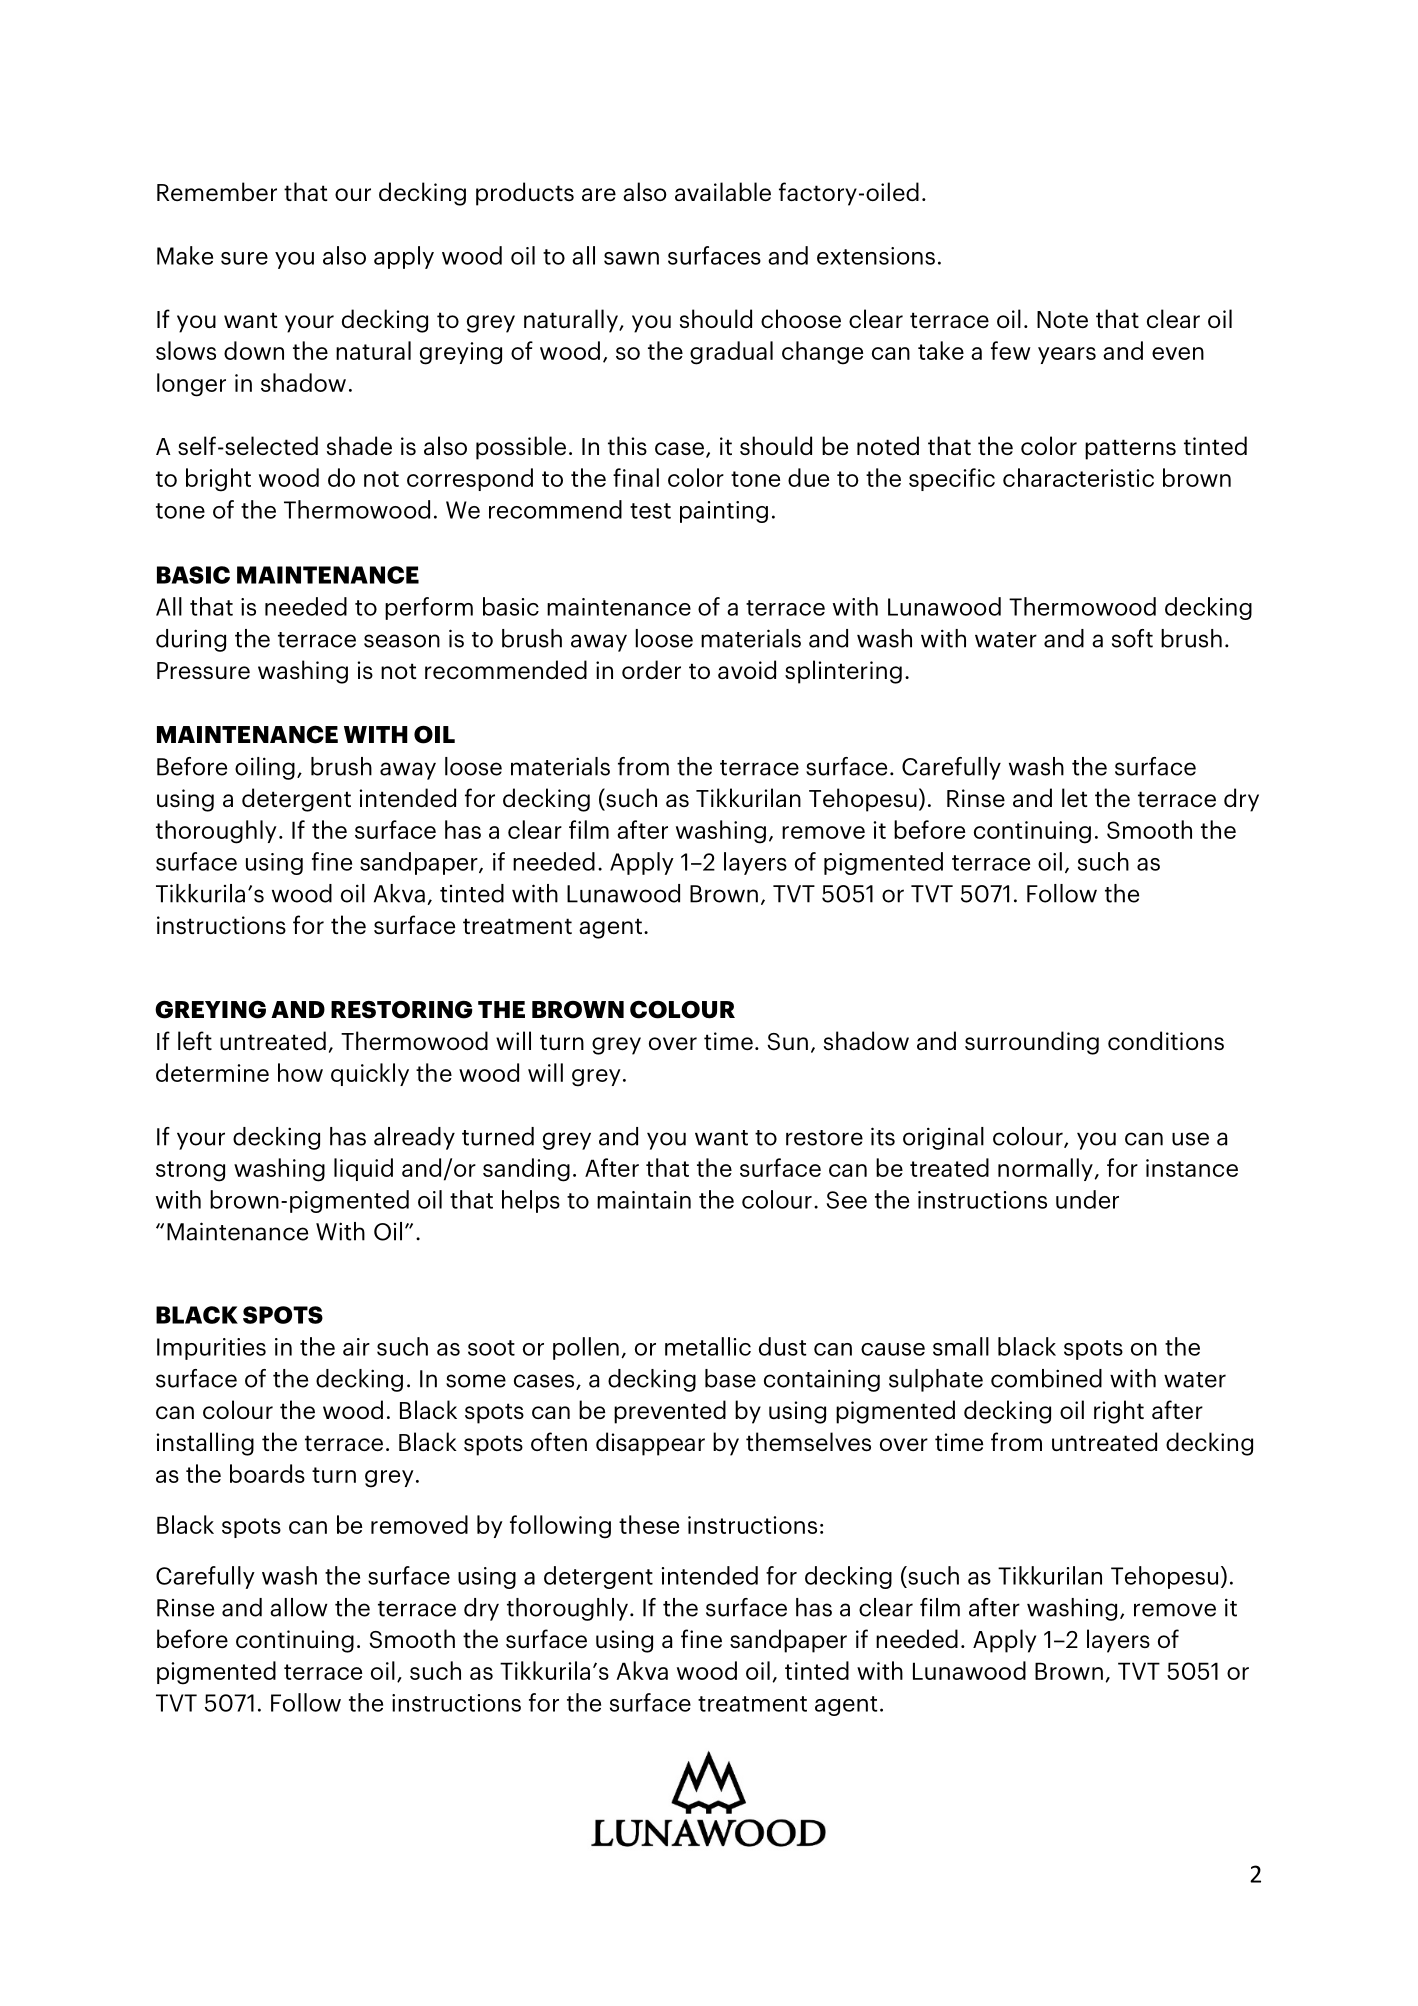 The width and height of the document is (1418, 2006). I want to click on allow, so click(299, 1607).
